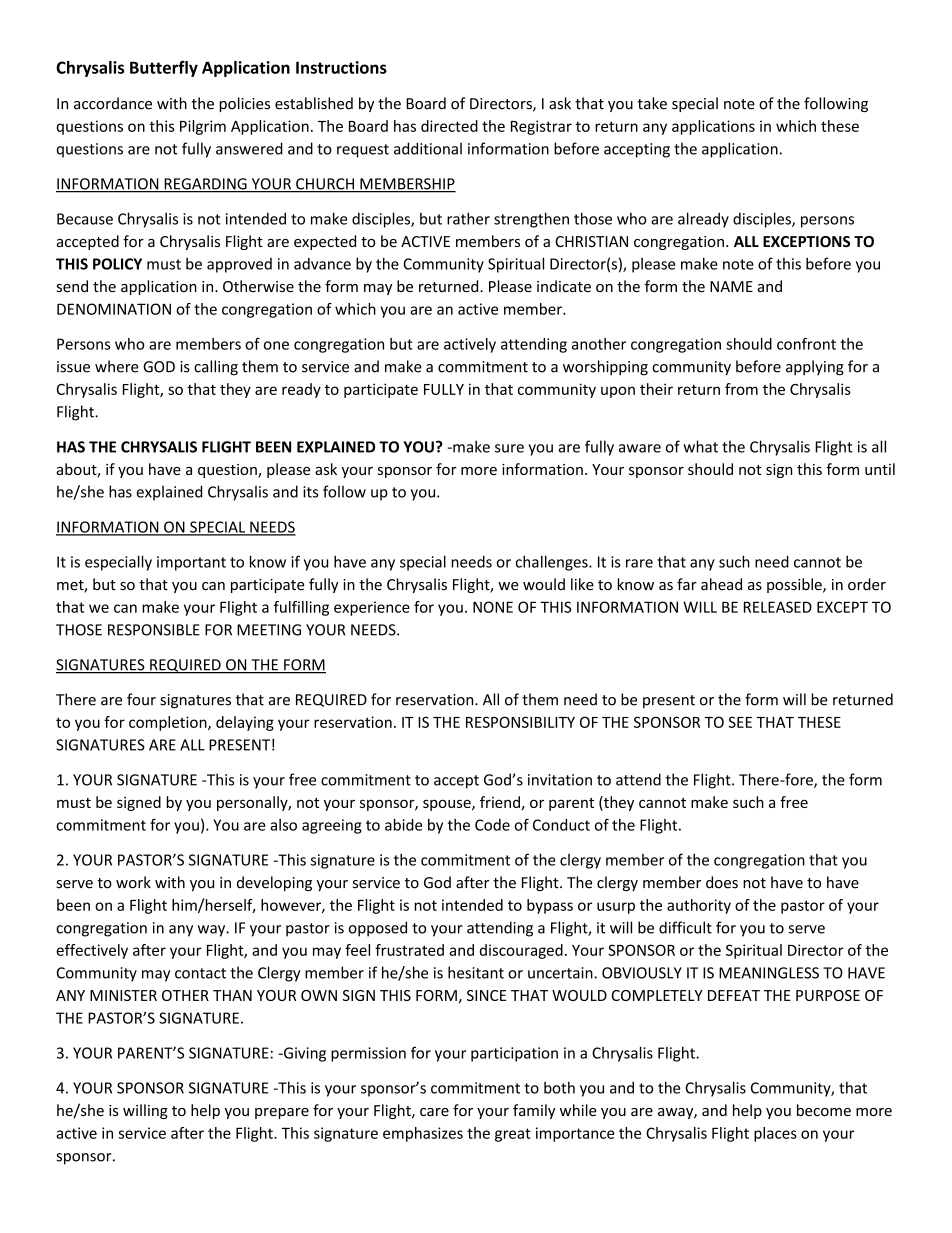  What do you see at coordinates (806, 344) in the screenshot?
I see `confront` at bounding box center [806, 344].
